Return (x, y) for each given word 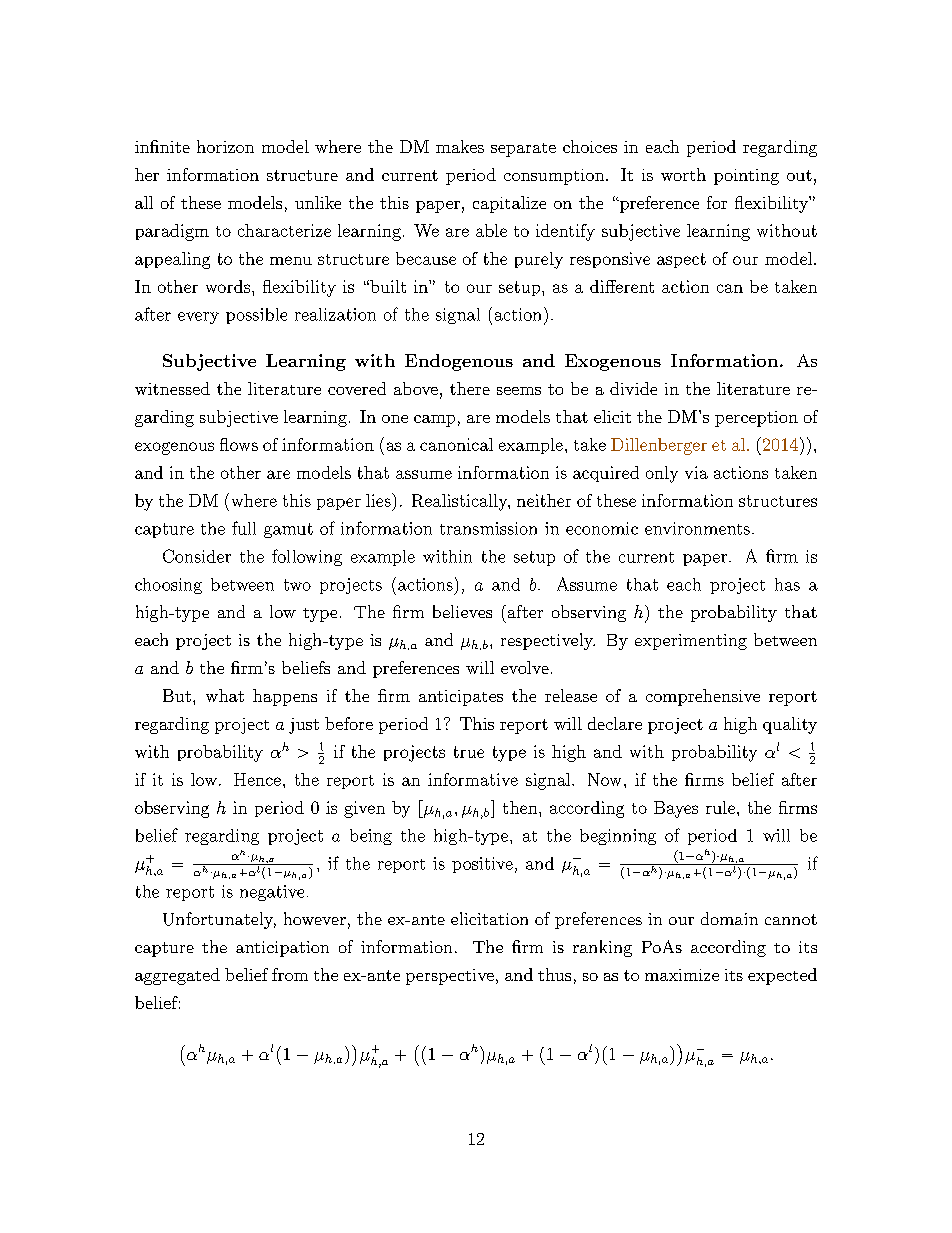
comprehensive (703, 697)
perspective (450, 977)
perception (756, 419)
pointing (746, 177)
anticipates (461, 698)
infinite (162, 146)
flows (239, 444)
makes (460, 146)
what (225, 695)
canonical (456, 444)
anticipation (282, 949)
